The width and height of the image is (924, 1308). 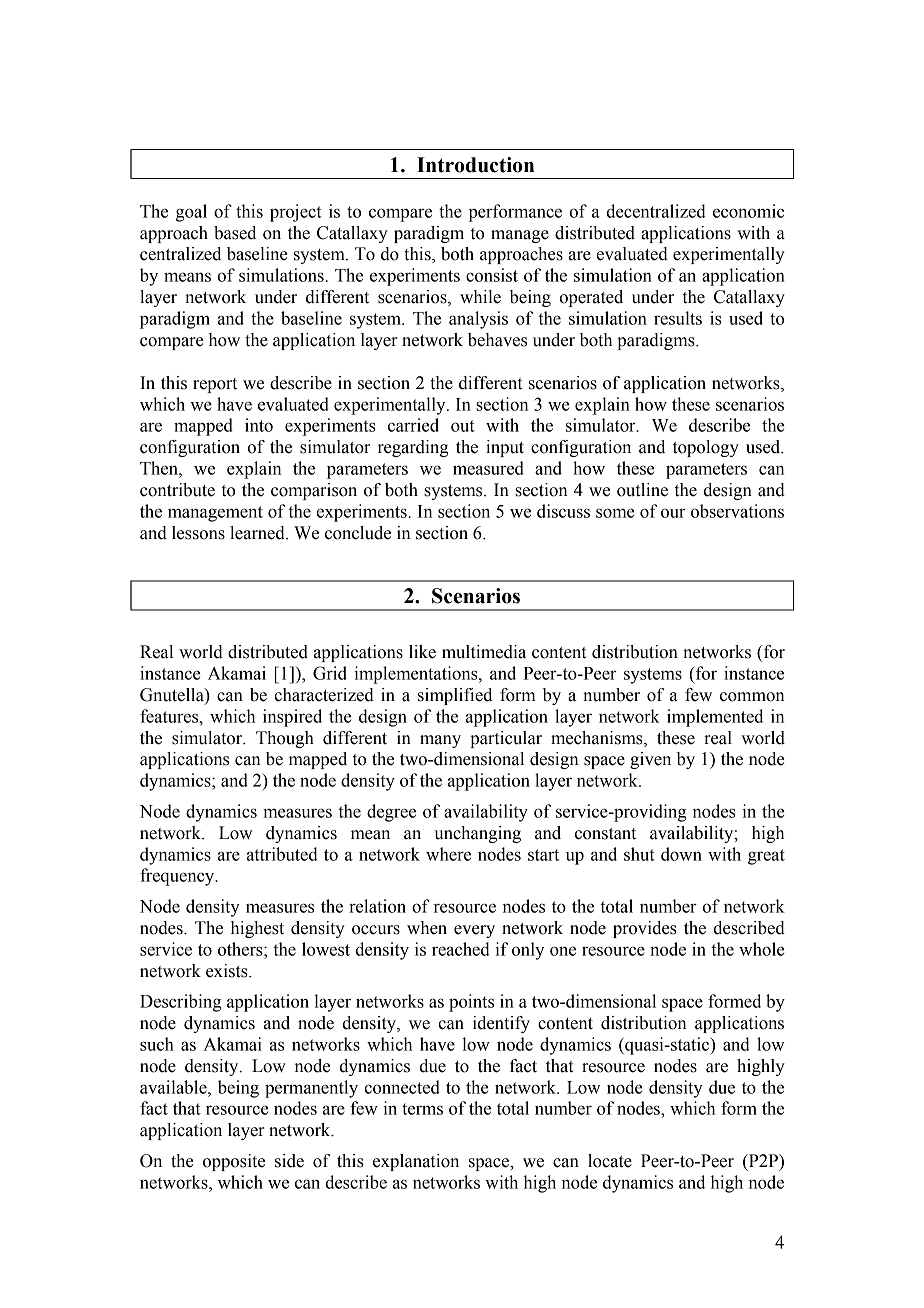 I want to click on terms, so click(x=422, y=1109).
